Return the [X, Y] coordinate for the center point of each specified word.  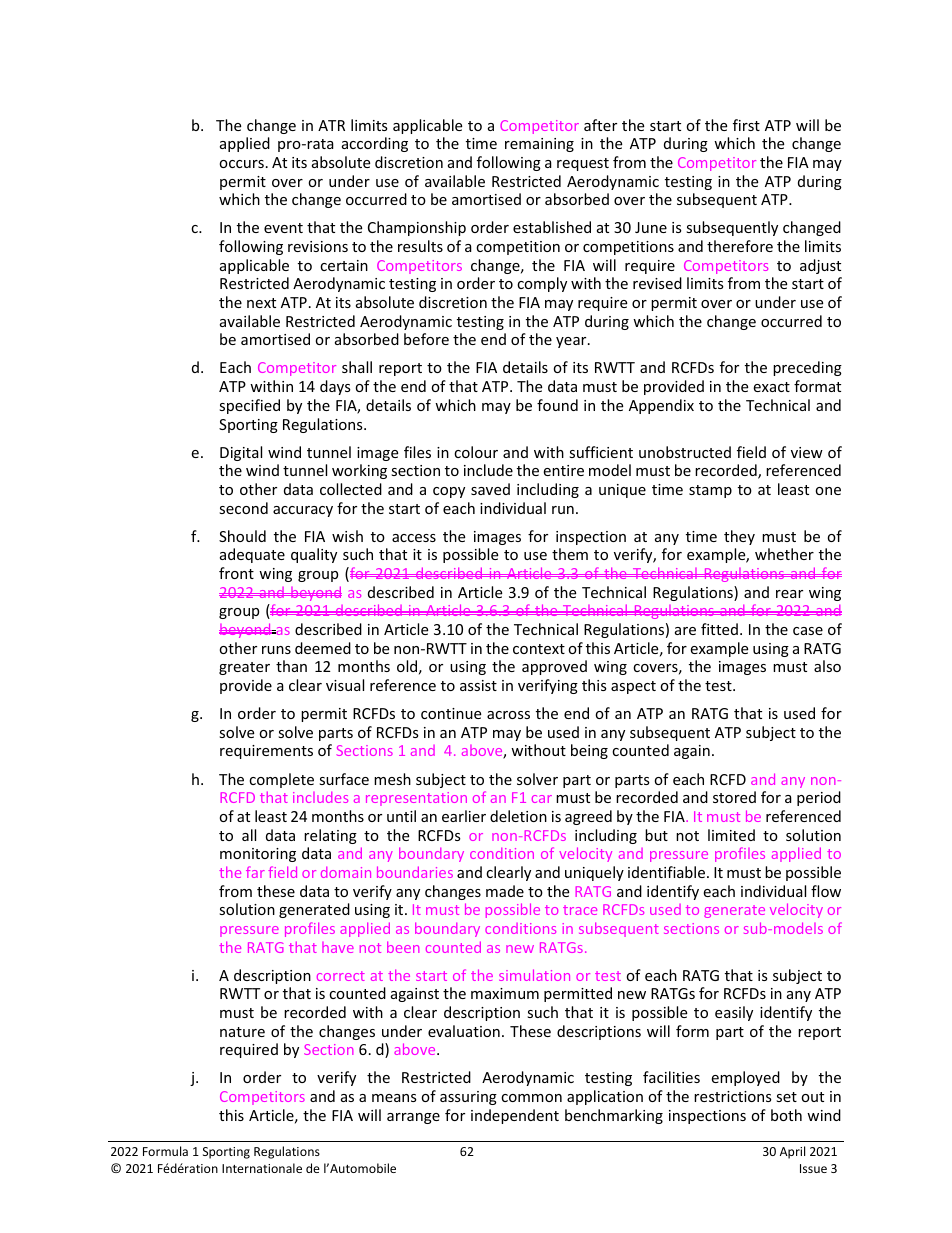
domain [346, 872]
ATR [331, 125]
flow [826, 891]
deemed [323, 648]
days [335, 387]
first [746, 125]
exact [771, 387]
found [557, 405]
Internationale [262, 1168]
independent [515, 1116]
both [786, 1115]
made [505, 891]
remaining [539, 145]
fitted [719, 629]
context [539, 649]
